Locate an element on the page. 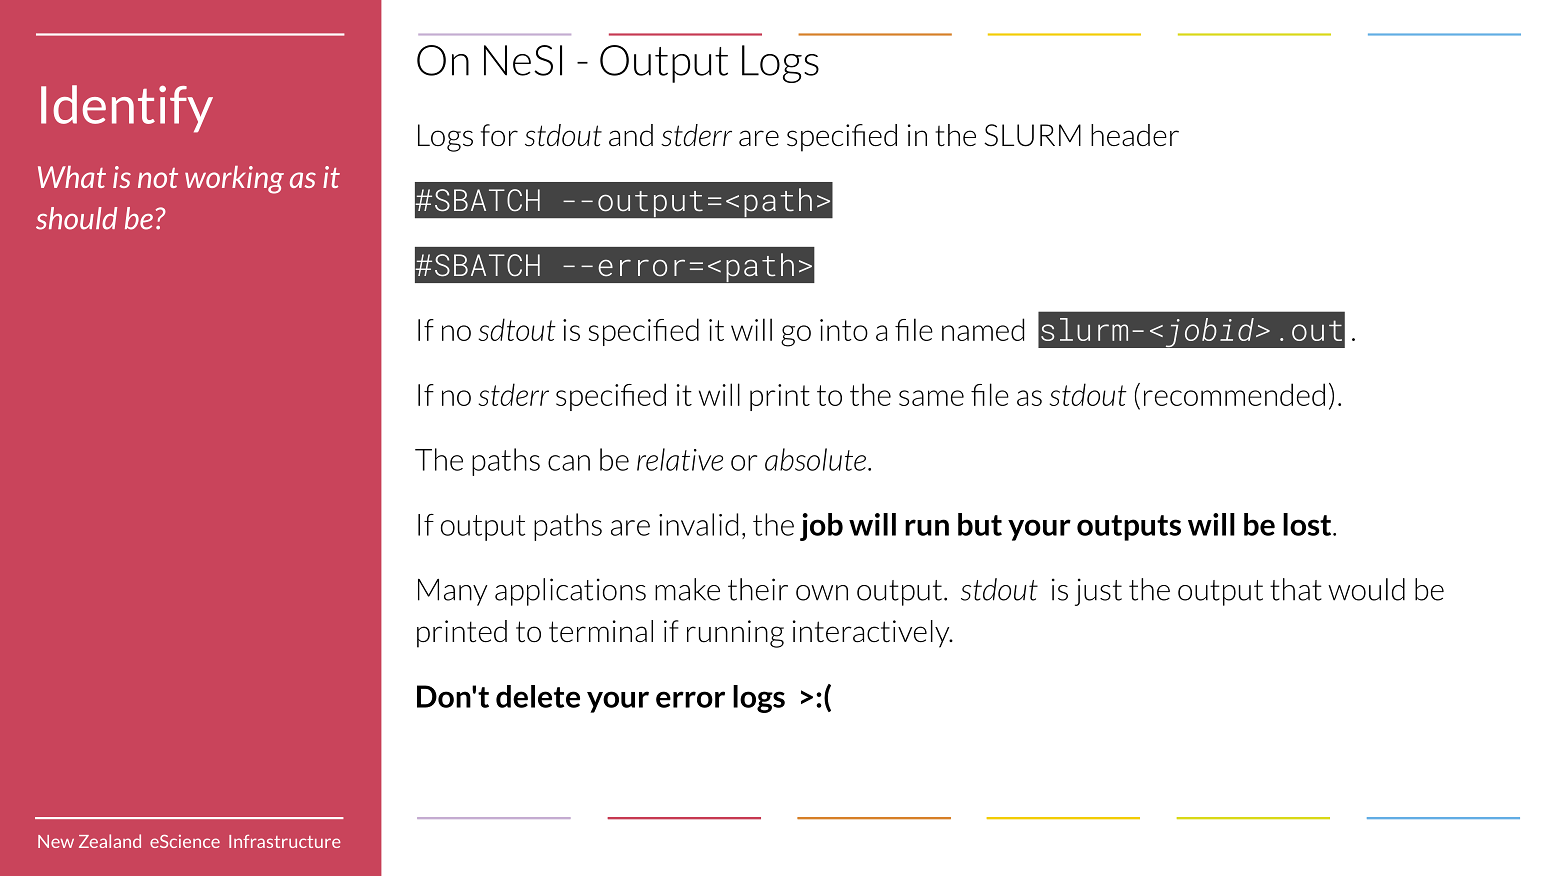 This document has height=876, width=1557. relative is located at coordinates (680, 459).
